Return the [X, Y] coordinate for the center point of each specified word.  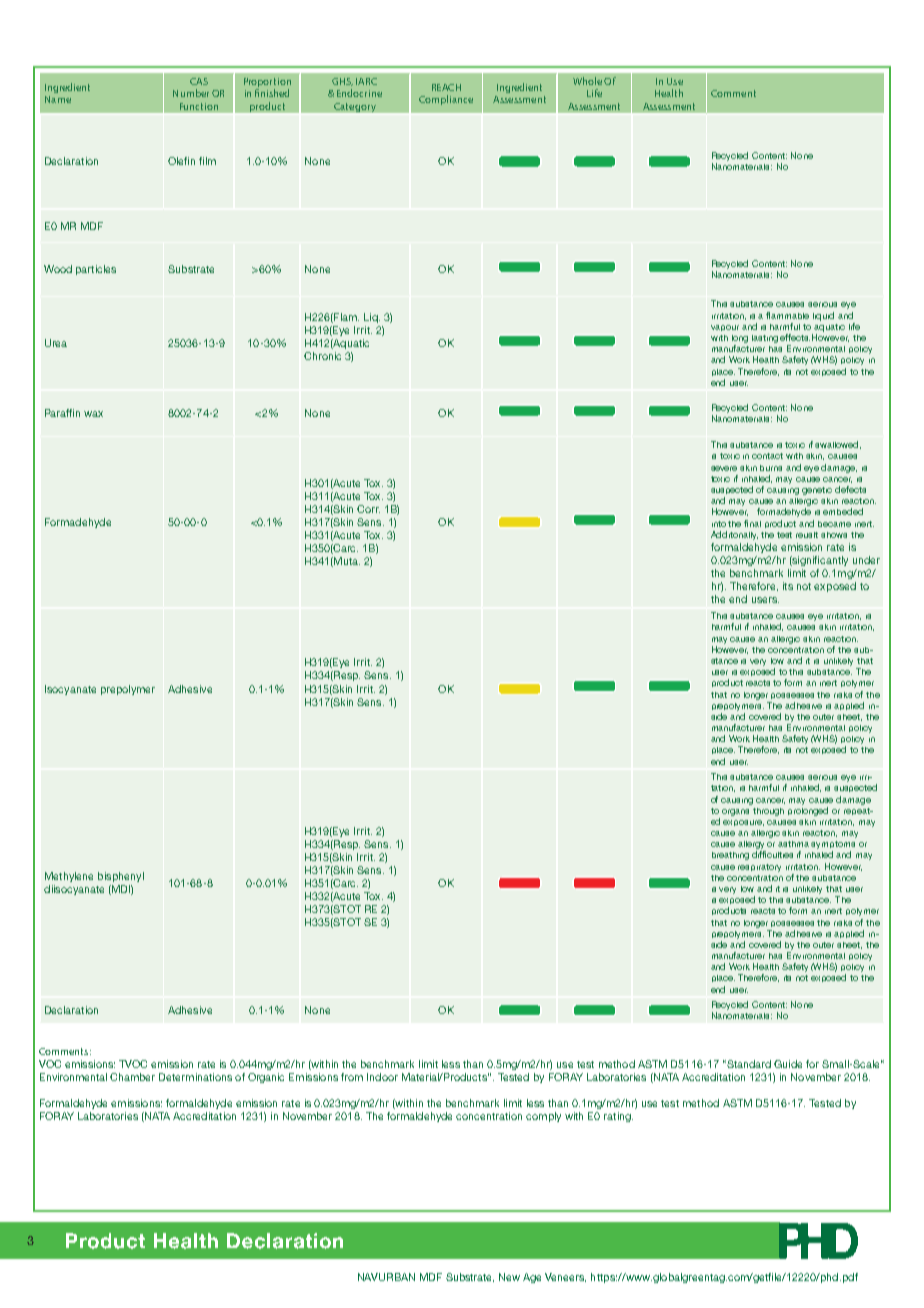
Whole [587, 81]
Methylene [69, 877]
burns [771, 468]
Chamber [132, 1077]
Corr [368, 509]
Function [199, 106]
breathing [730, 856]
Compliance [446, 100]
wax [93, 414]
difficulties [772, 854]
